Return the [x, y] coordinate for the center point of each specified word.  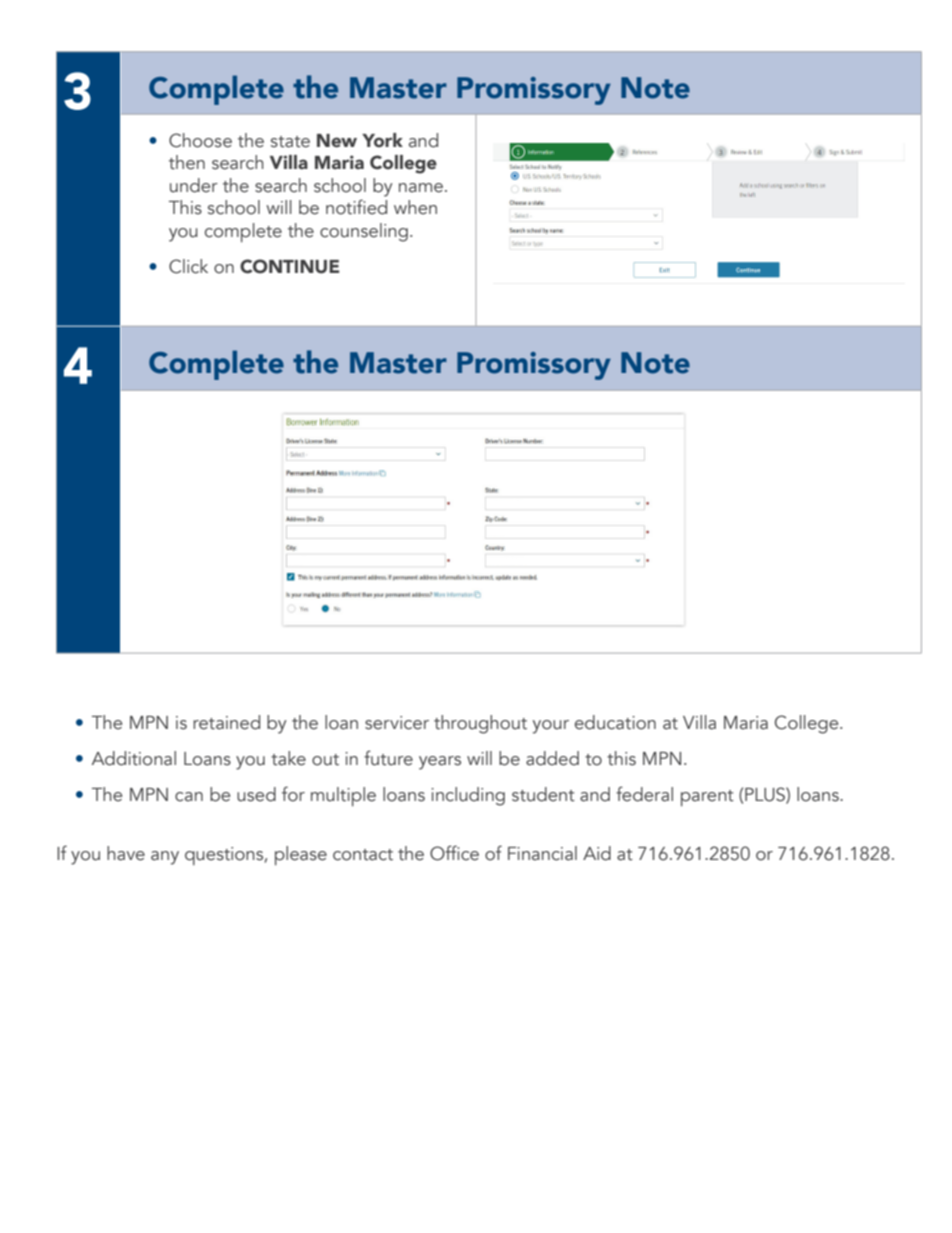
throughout [480, 724]
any [165, 858]
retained [226, 722]
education [615, 722]
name [422, 188]
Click [188, 266]
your [551, 727]
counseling [364, 232]
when [415, 207]
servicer [397, 723]
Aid [597, 853]
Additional [134, 758]
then [187, 162]
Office [454, 853]
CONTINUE [289, 266]
